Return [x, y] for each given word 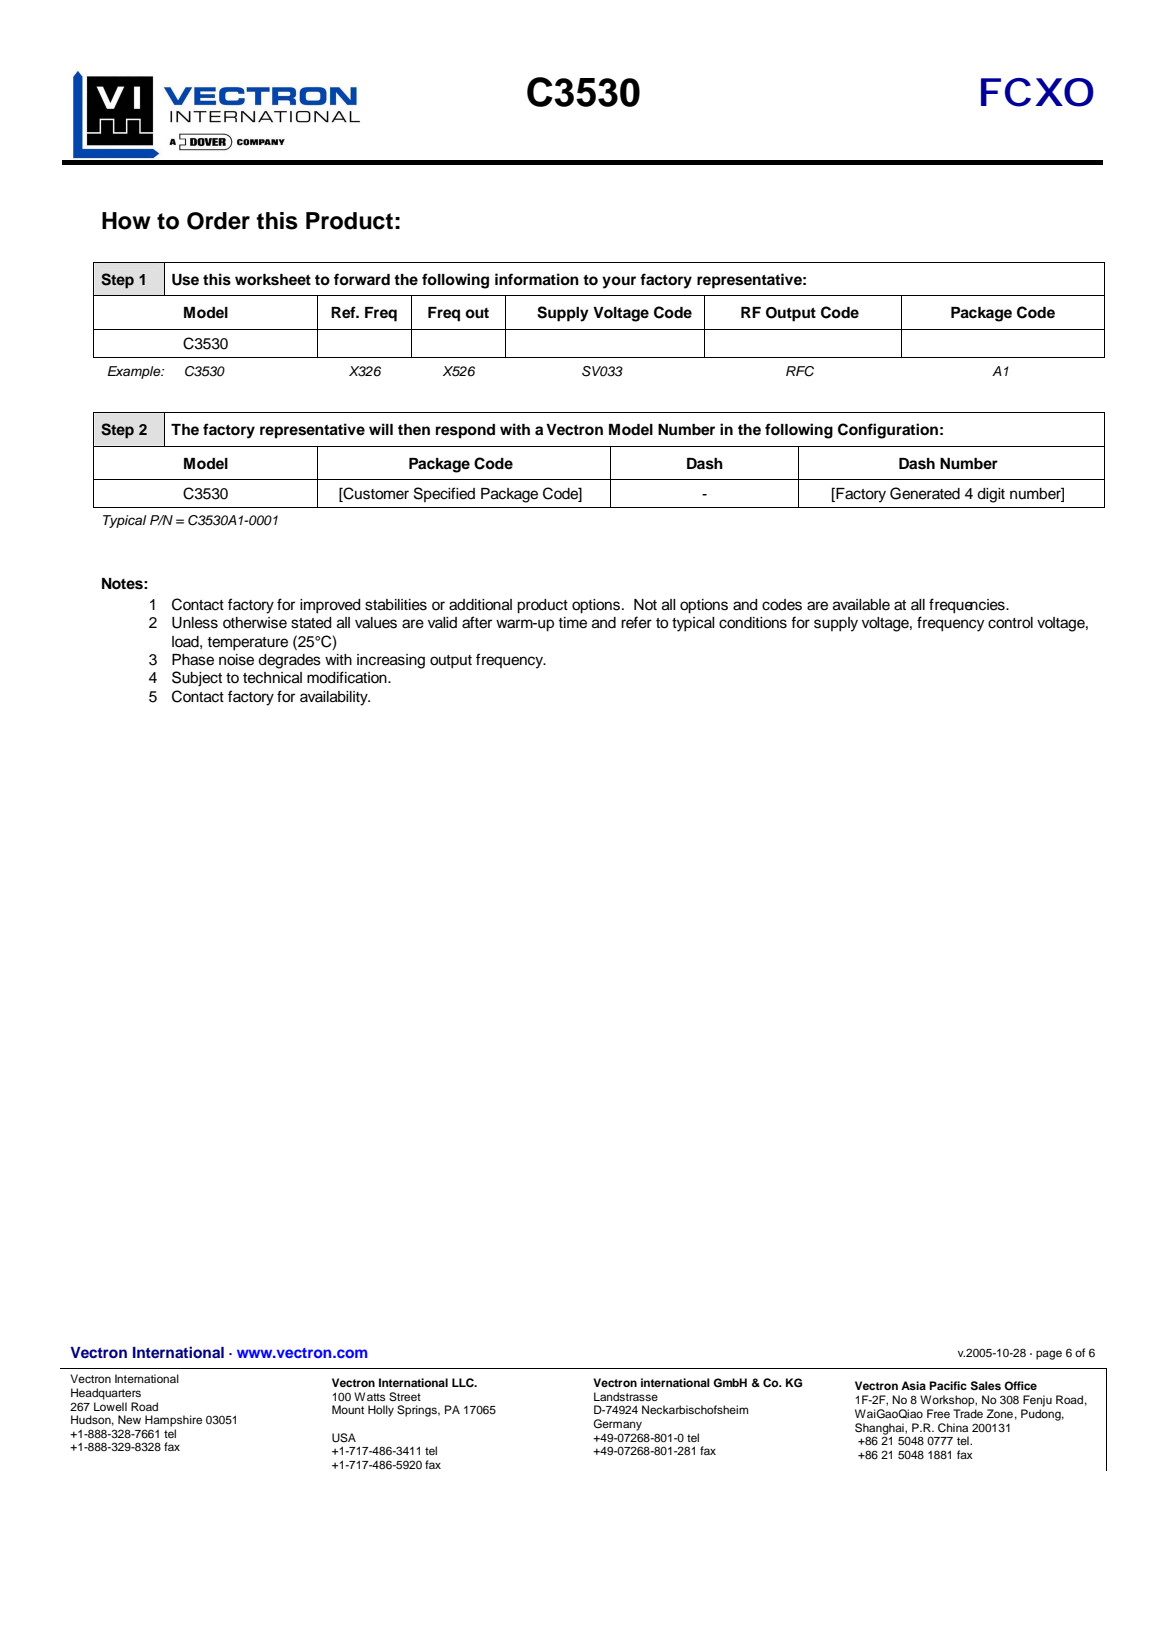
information [537, 279]
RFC [800, 371]
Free [938, 1413]
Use [185, 280]
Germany [617, 1425]
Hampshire [173, 1421]
